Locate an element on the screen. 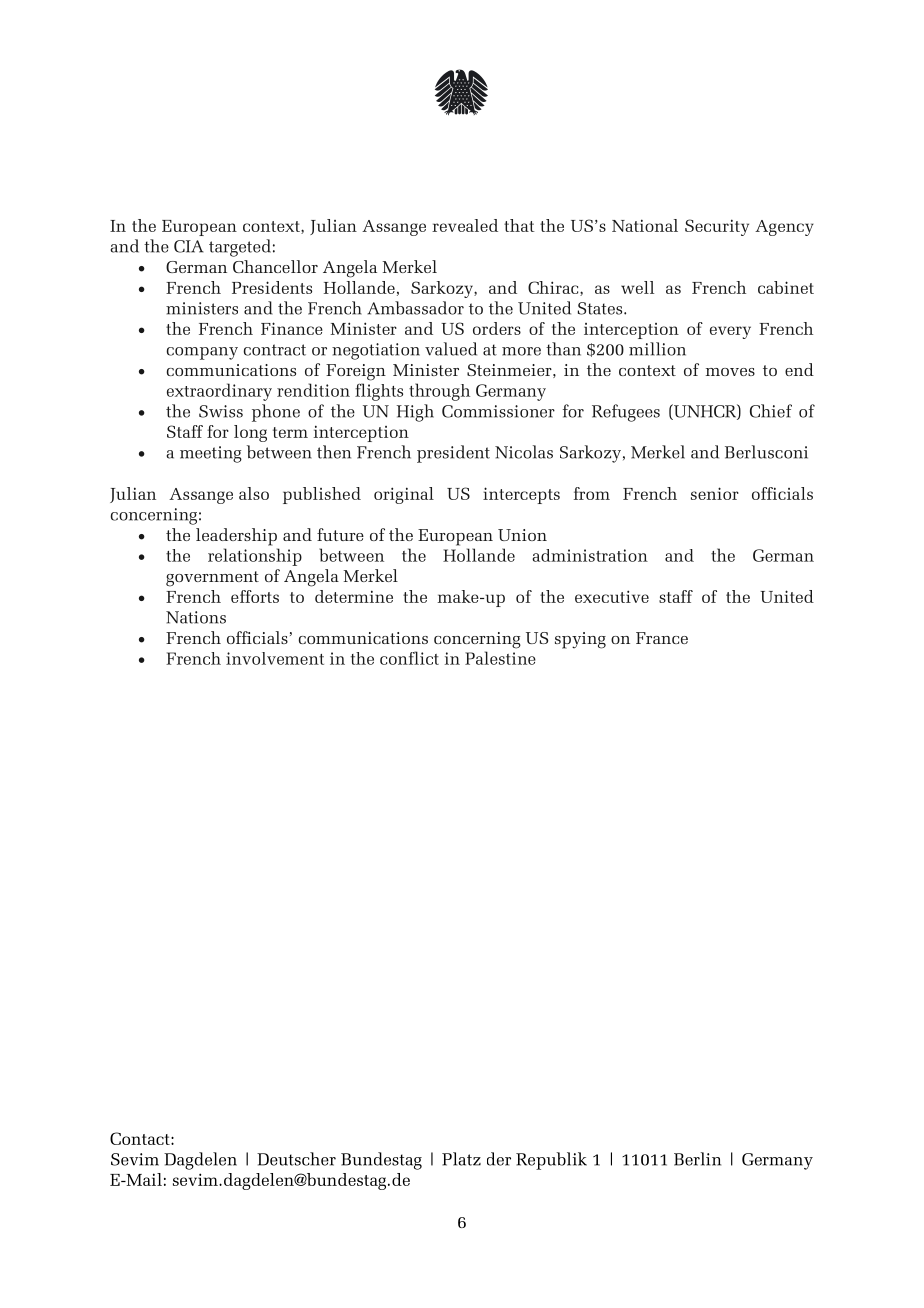 The image size is (924, 1308). also is located at coordinates (254, 493).
